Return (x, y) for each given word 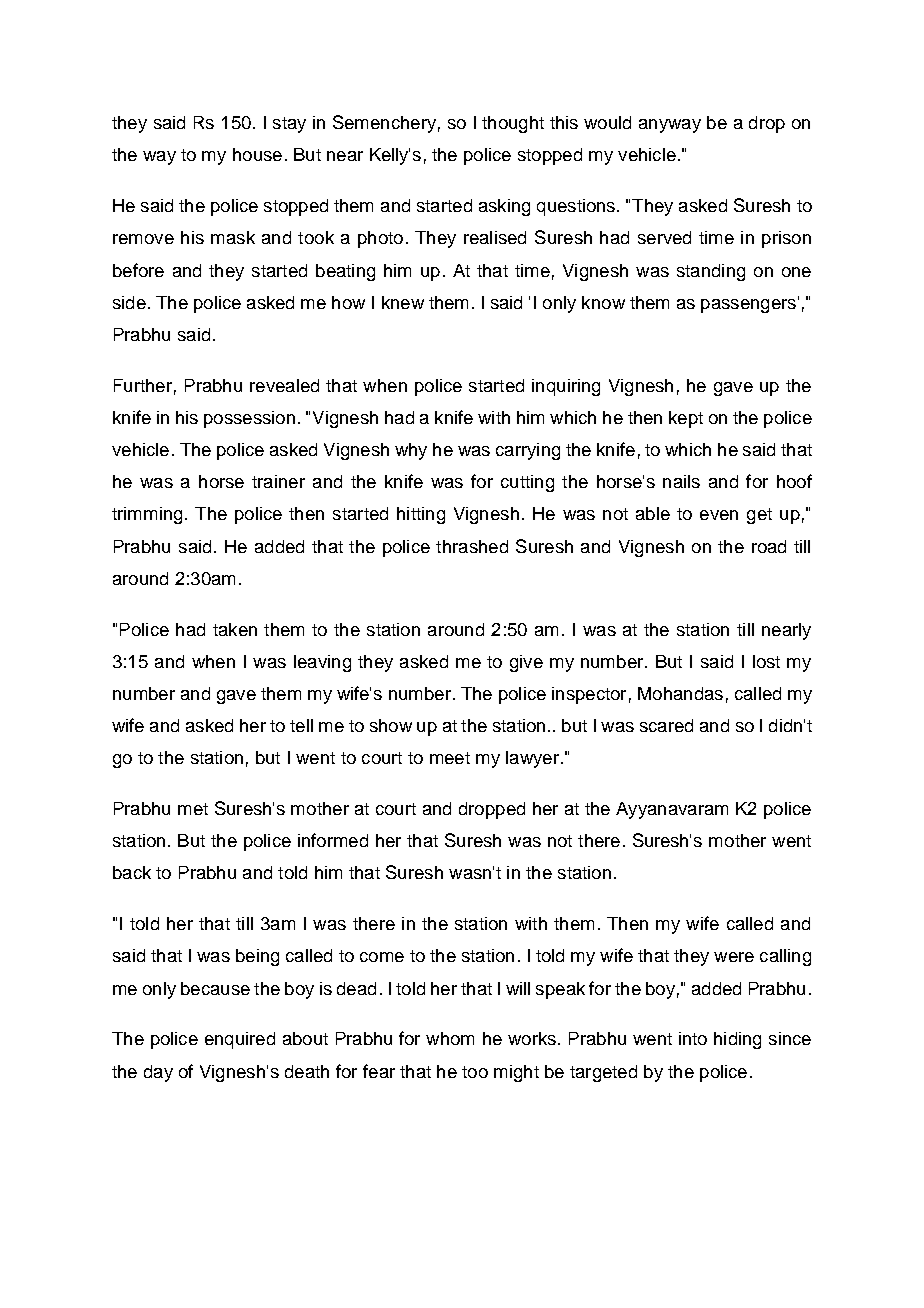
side (129, 302)
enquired (240, 1040)
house (257, 154)
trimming (147, 515)
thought (513, 124)
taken (235, 629)
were (734, 957)
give (526, 663)
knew (403, 302)
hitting (421, 515)
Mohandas (680, 693)
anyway (670, 126)
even (719, 515)
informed (333, 840)
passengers (748, 306)
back (132, 872)
